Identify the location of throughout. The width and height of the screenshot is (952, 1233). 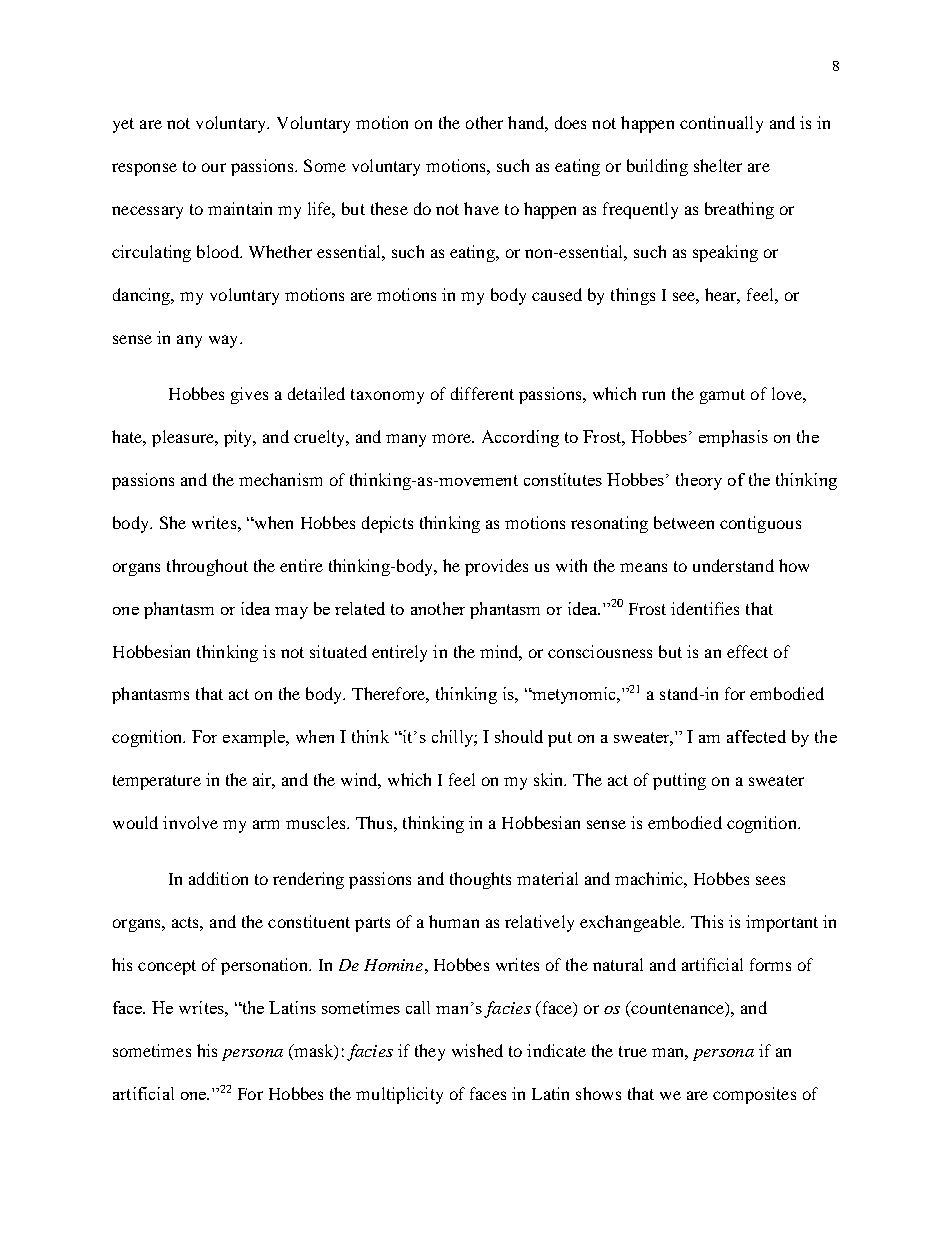
(207, 567).
